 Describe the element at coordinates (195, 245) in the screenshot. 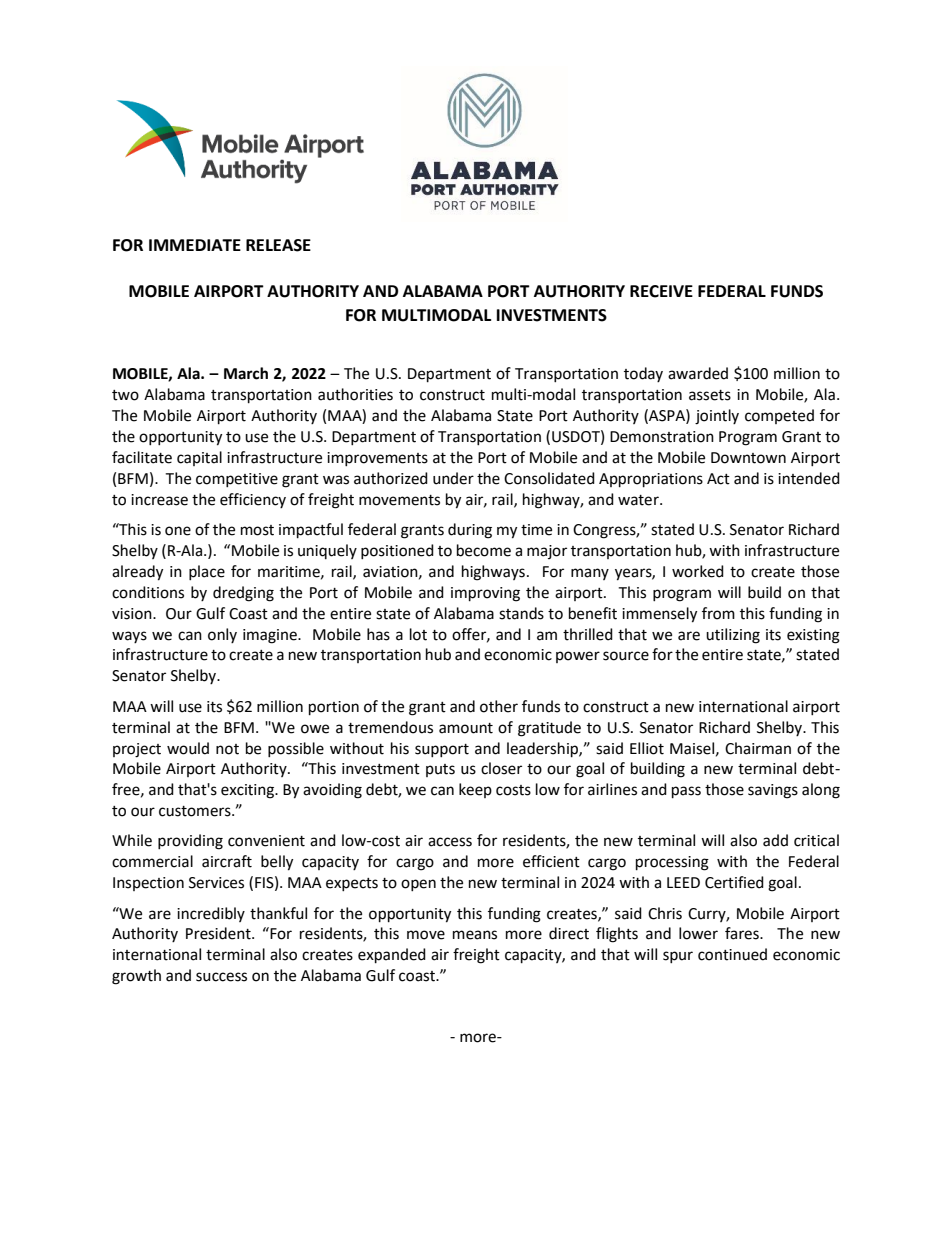

I see `IMMEDIATE` at that location.
